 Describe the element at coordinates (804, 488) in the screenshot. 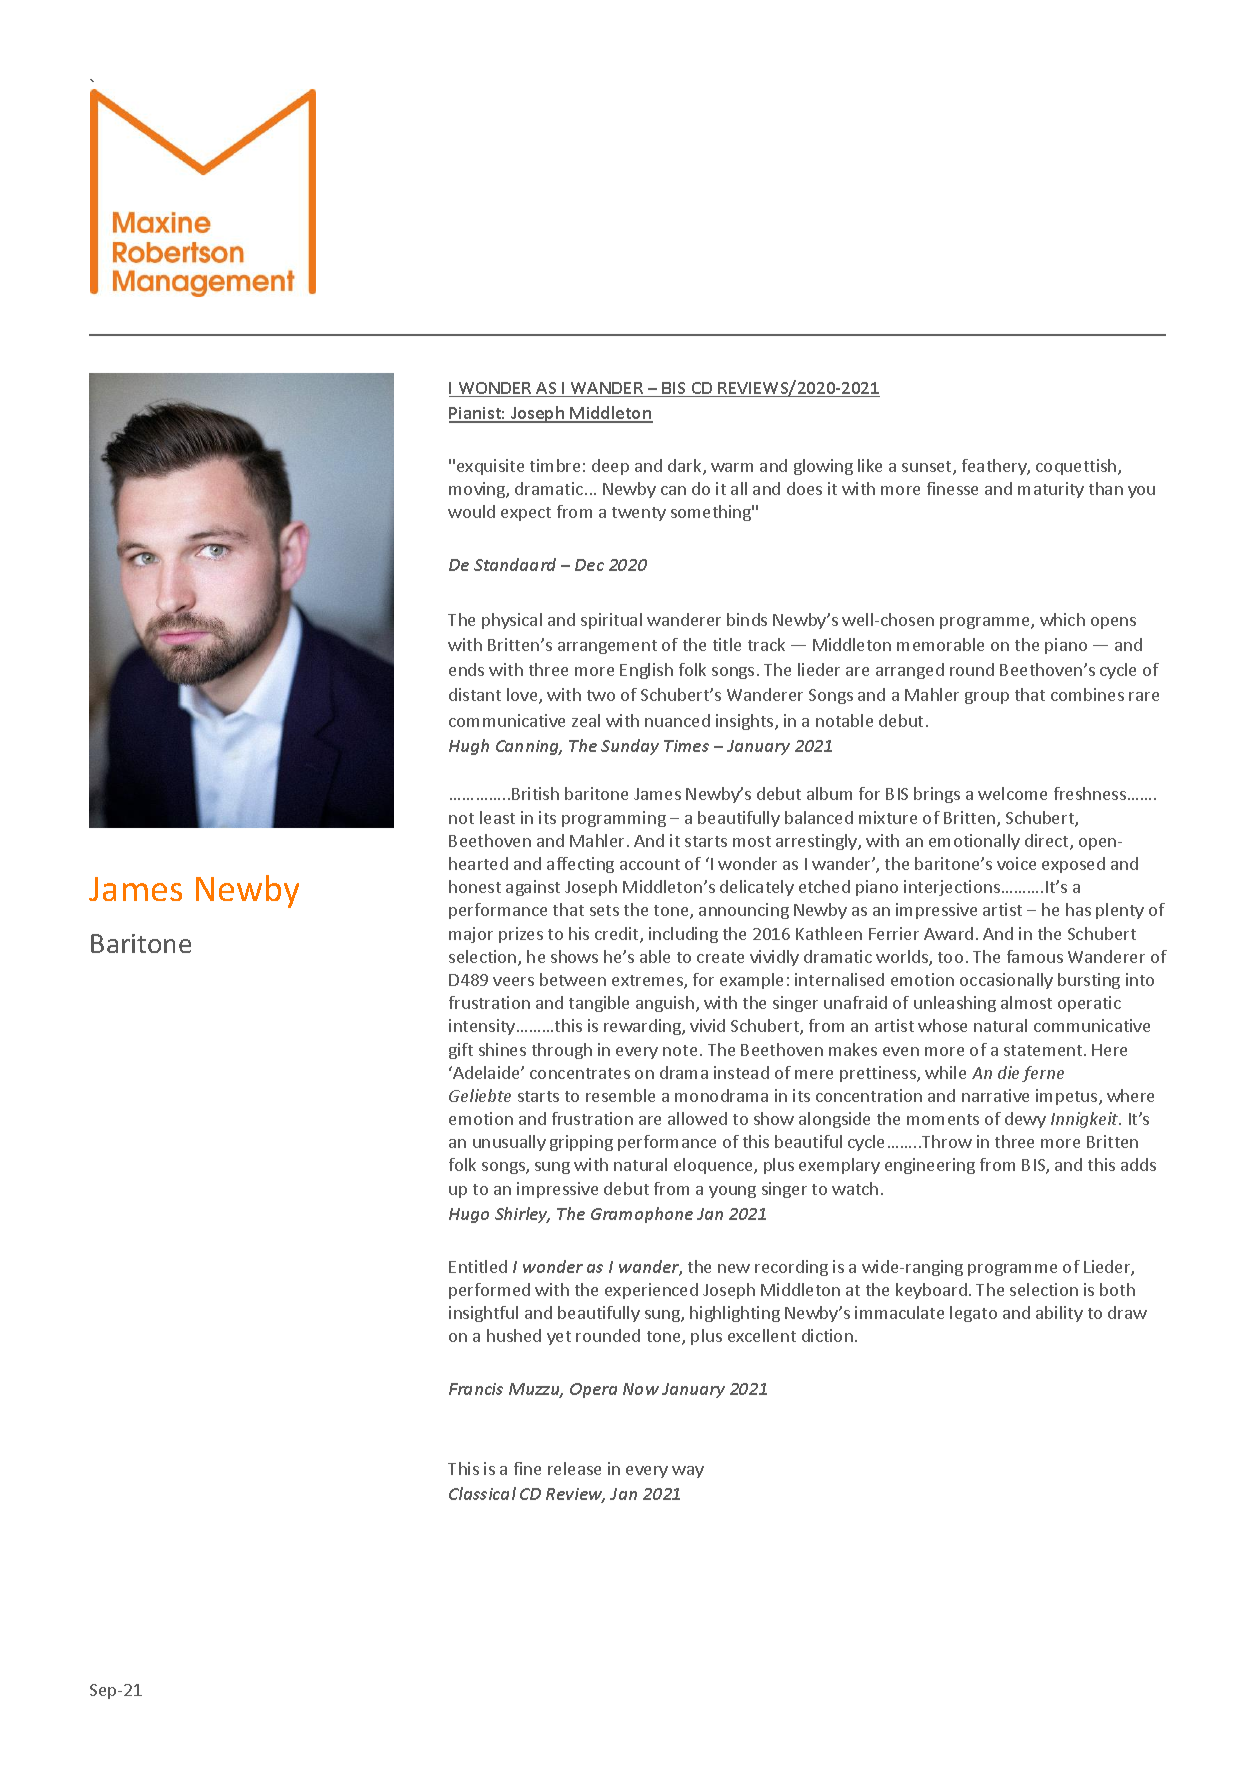

I see `does` at that location.
